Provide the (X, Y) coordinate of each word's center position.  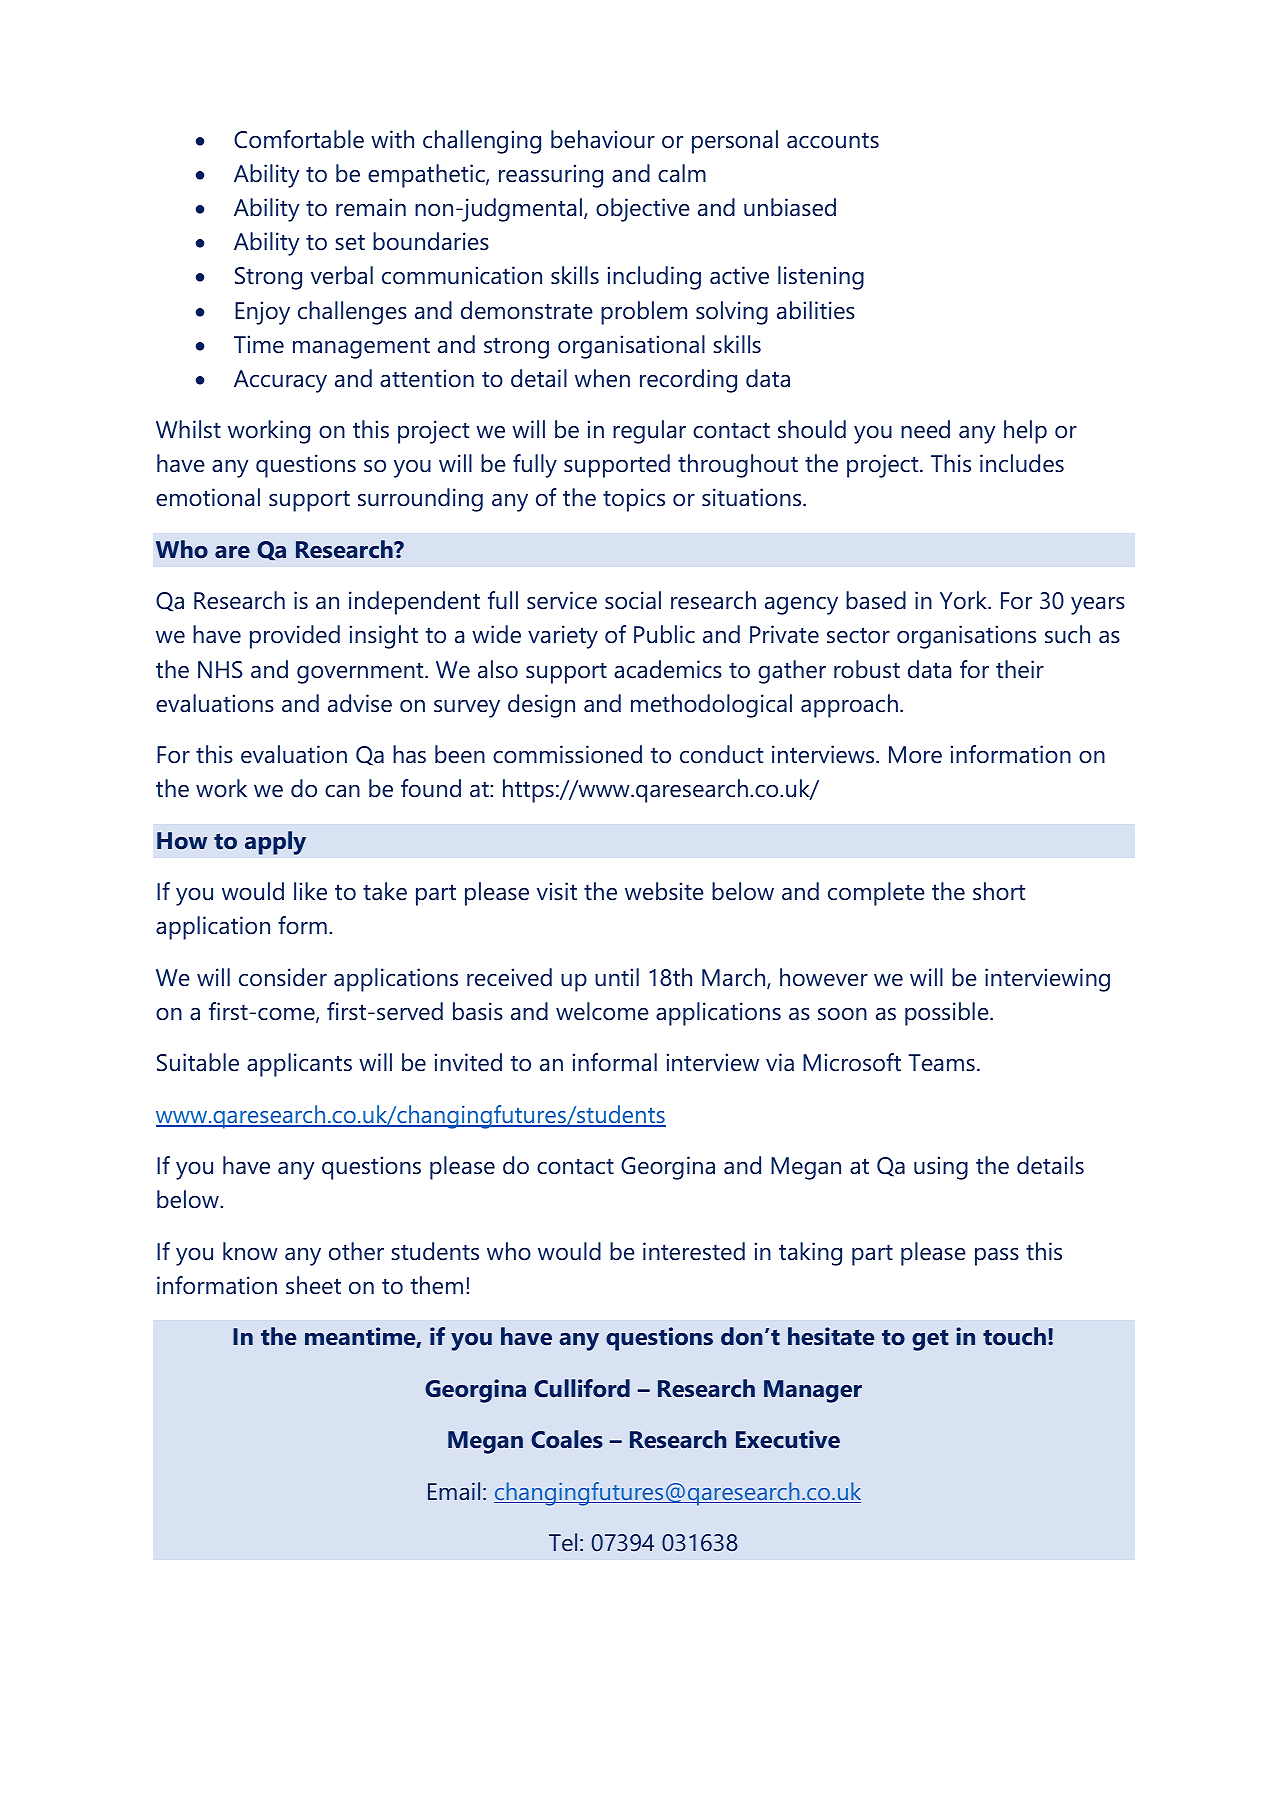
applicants (299, 1065)
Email (454, 1491)
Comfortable (299, 139)
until (617, 977)
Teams (941, 1063)
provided (295, 637)
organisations (966, 637)
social (633, 600)
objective (643, 210)
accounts (833, 140)
